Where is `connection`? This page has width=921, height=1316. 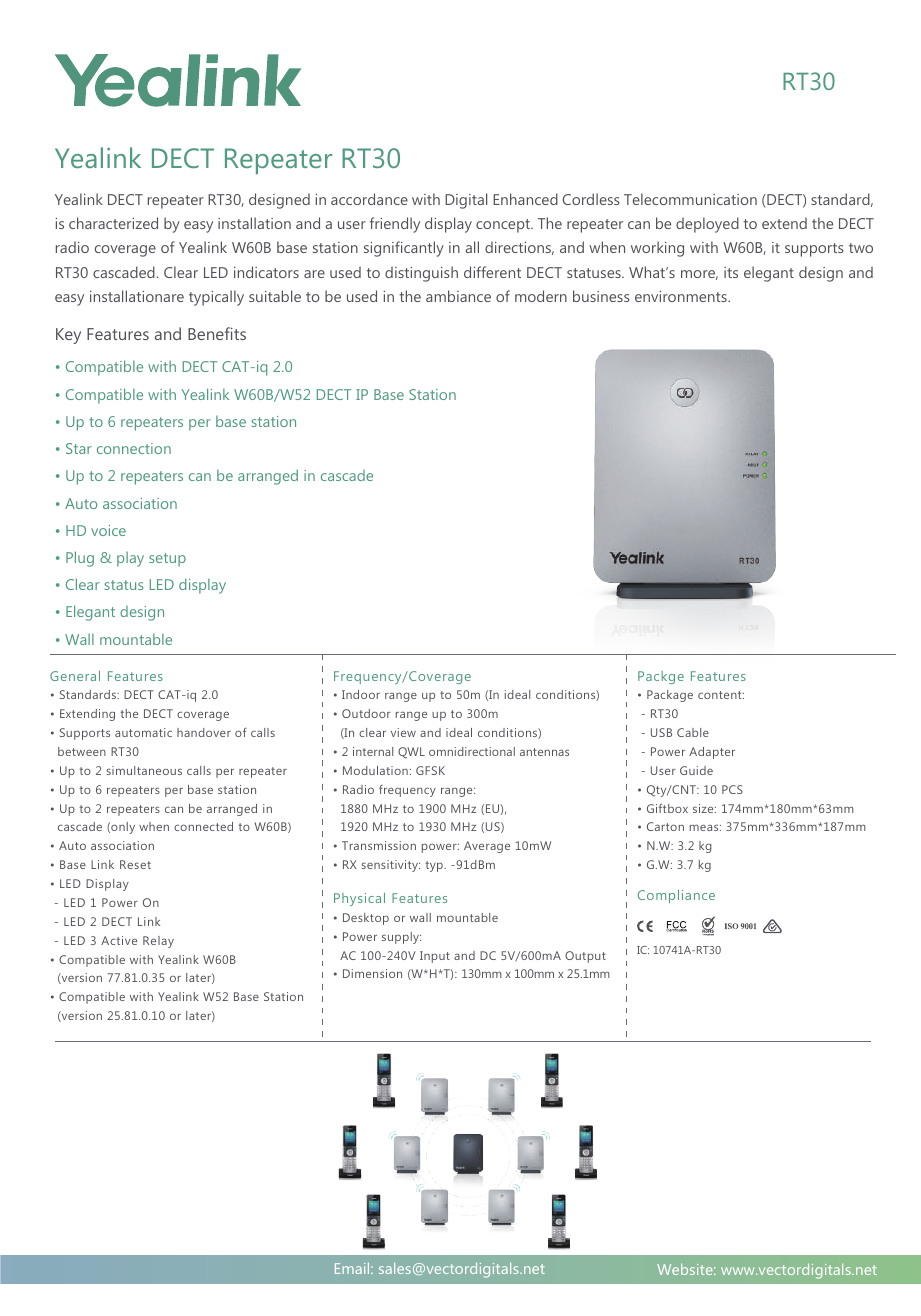 connection is located at coordinates (134, 448).
